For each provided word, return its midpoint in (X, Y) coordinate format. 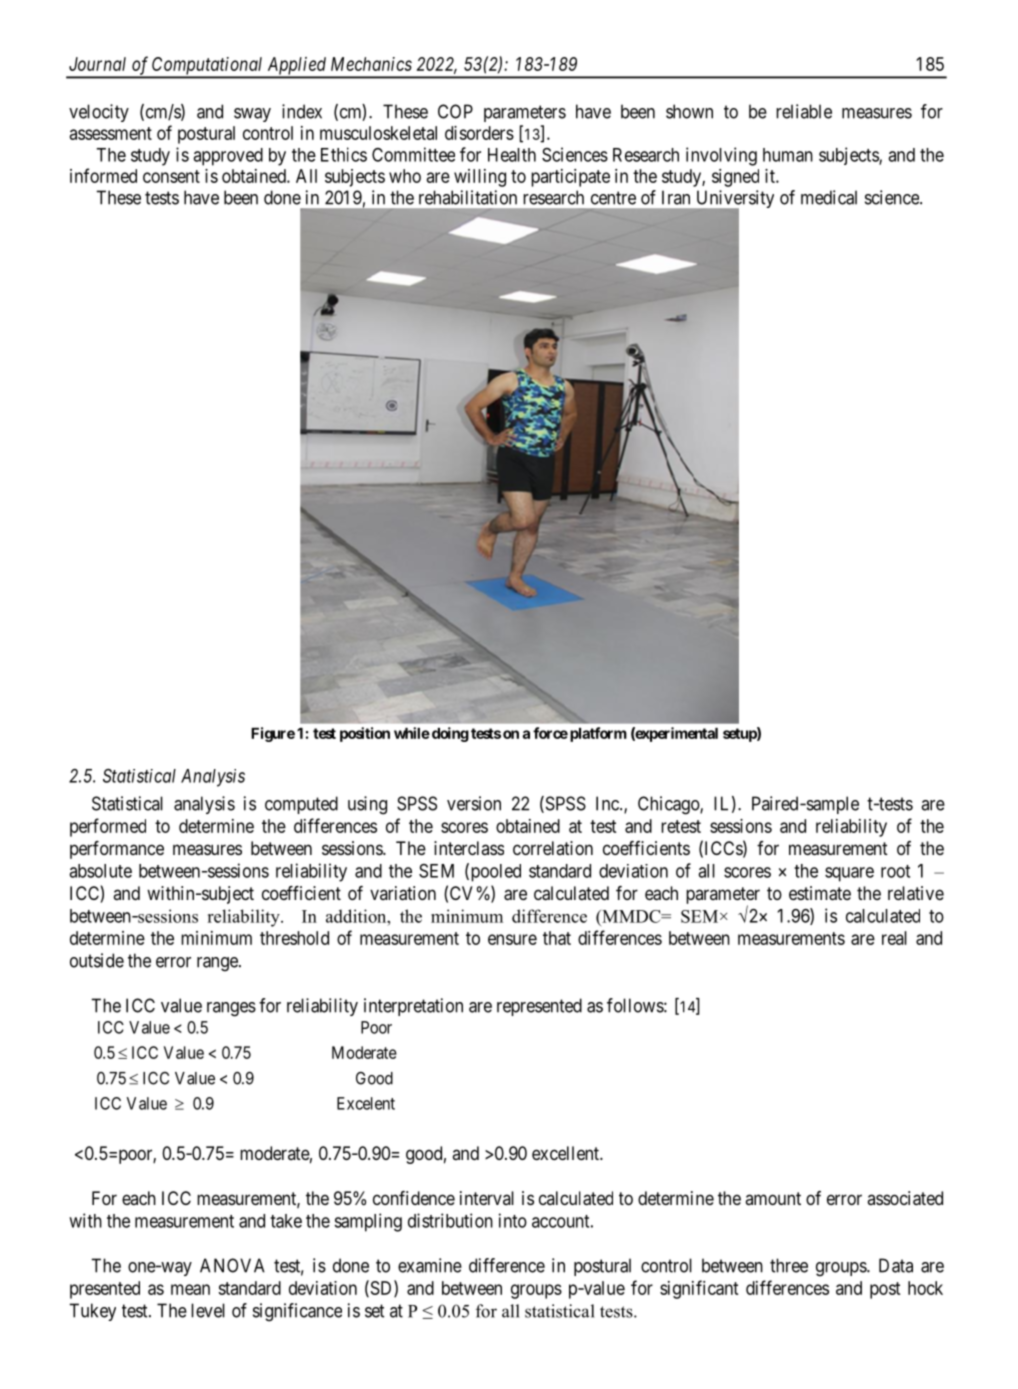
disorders (479, 133)
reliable (804, 111)
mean (190, 1289)
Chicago (669, 805)
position (365, 734)
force (550, 733)
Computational (208, 67)
